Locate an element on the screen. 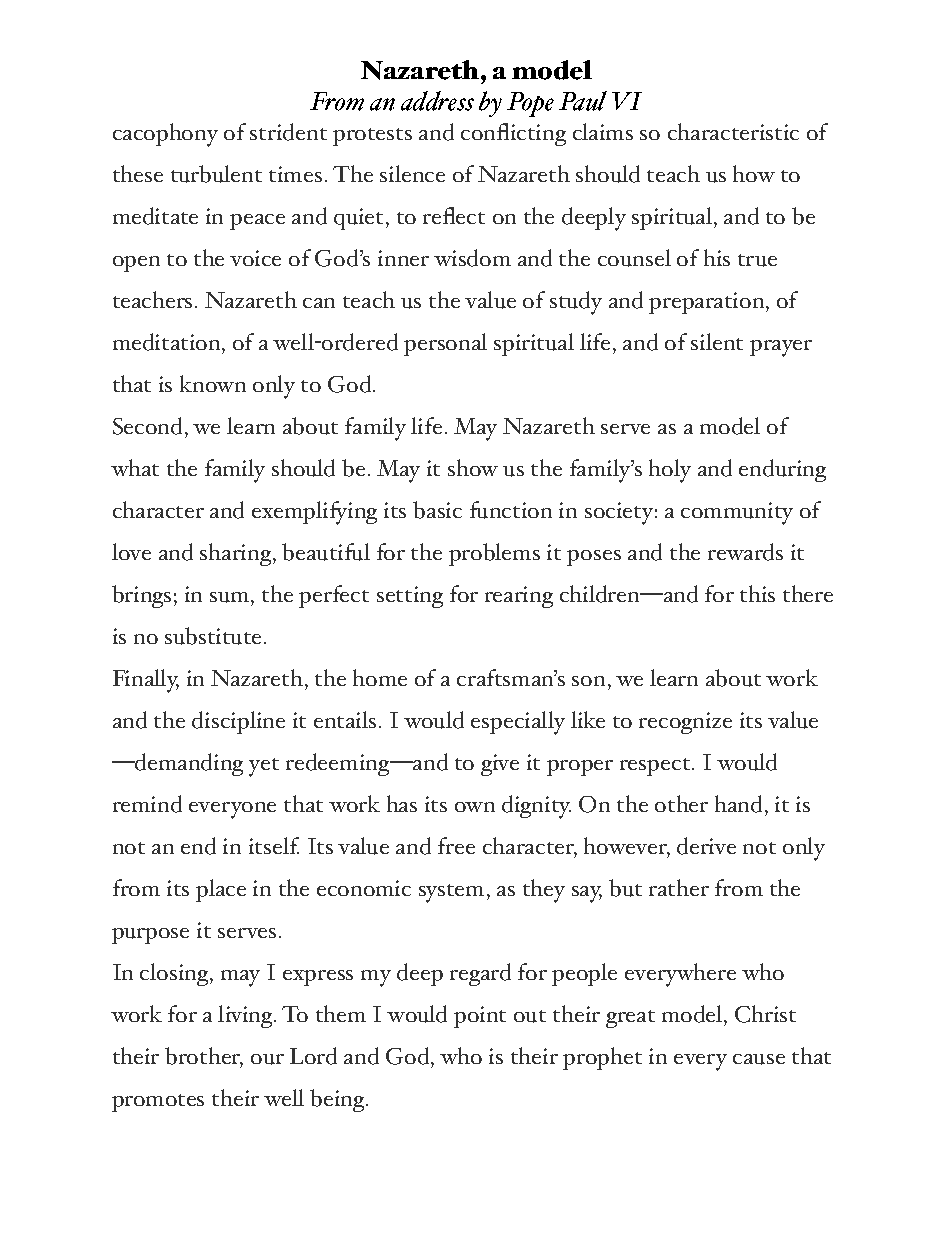 This screenshot has height=1233, width=952. point is located at coordinates (480, 1017).
